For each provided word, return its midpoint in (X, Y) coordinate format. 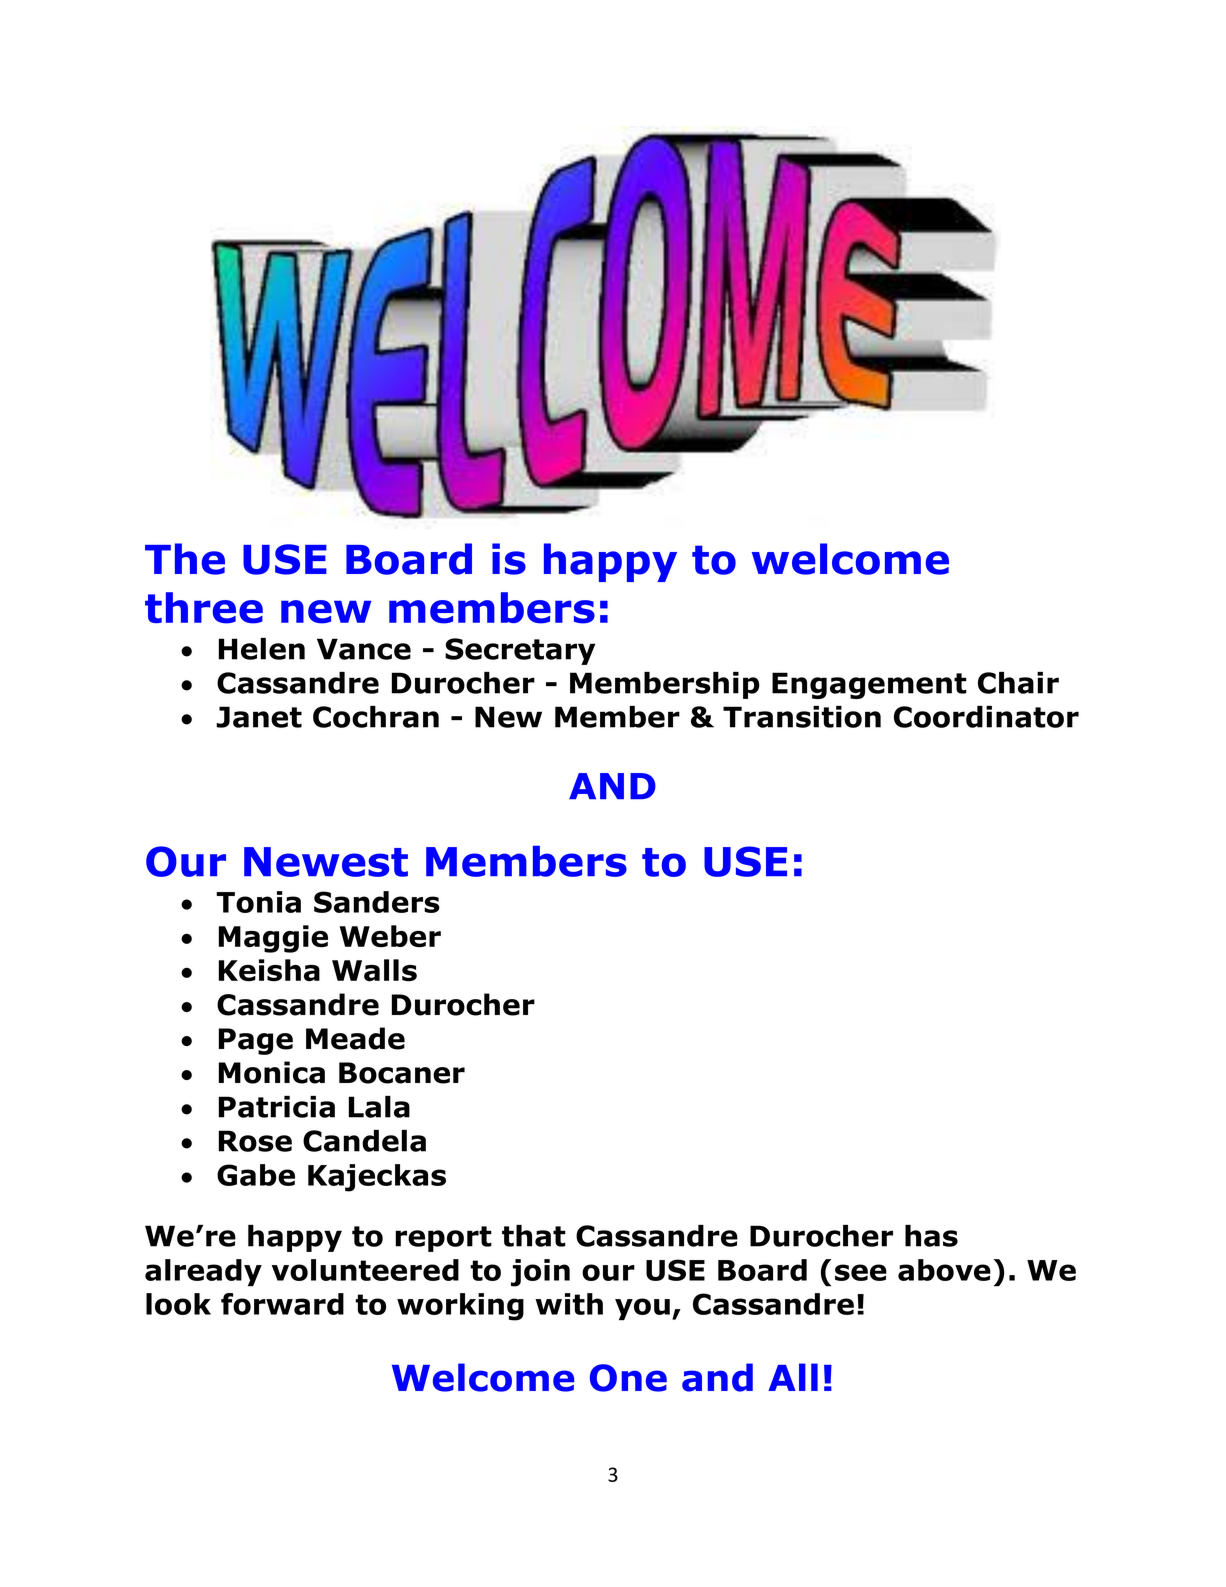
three (204, 608)
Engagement (869, 685)
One (628, 1378)
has (931, 1236)
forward (282, 1304)
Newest (326, 862)
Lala (379, 1107)
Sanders (377, 902)
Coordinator (986, 717)
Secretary (520, 651)
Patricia (277, 1107)
